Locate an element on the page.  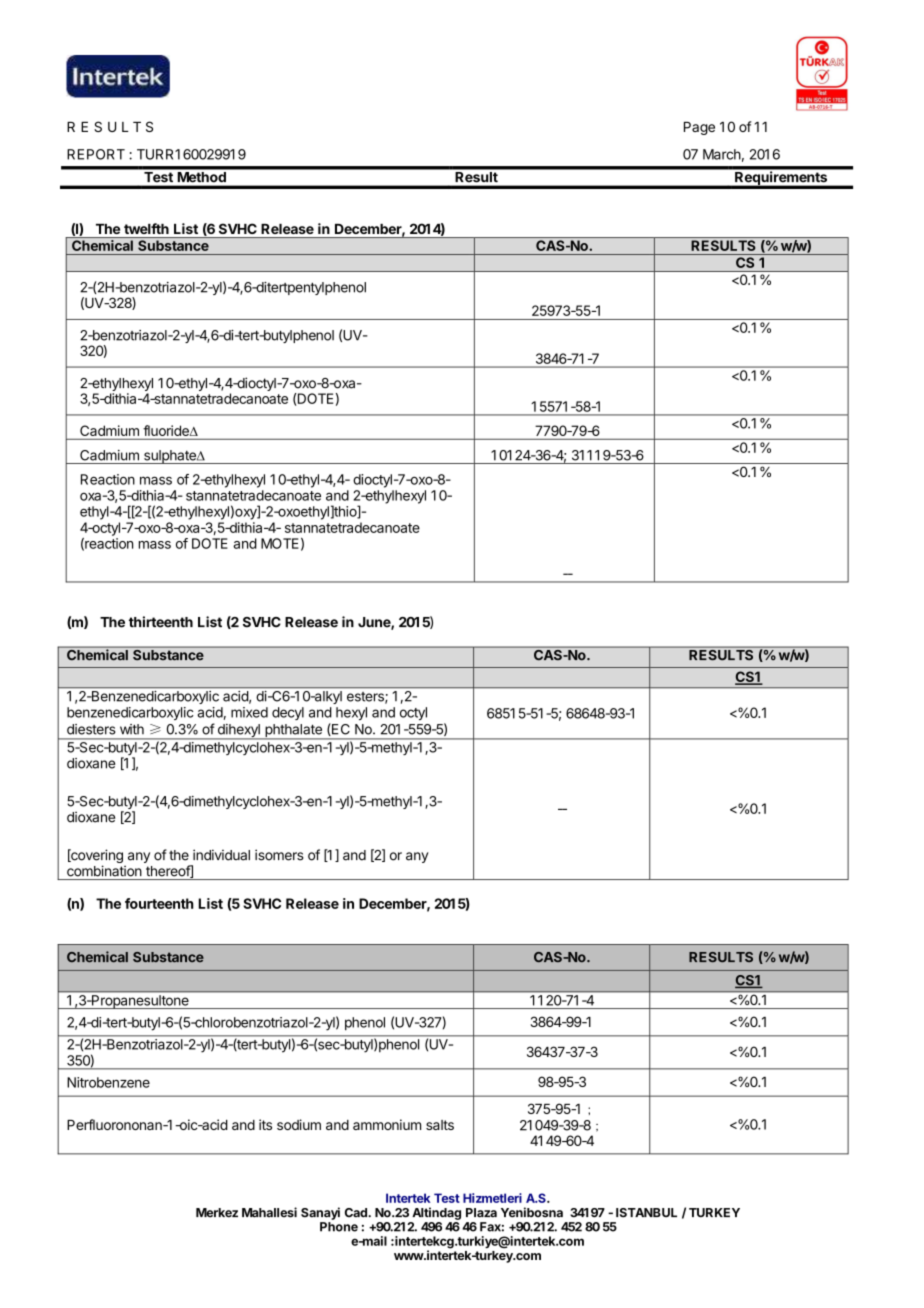
thirteenth is located at coordinates (161, 622).
